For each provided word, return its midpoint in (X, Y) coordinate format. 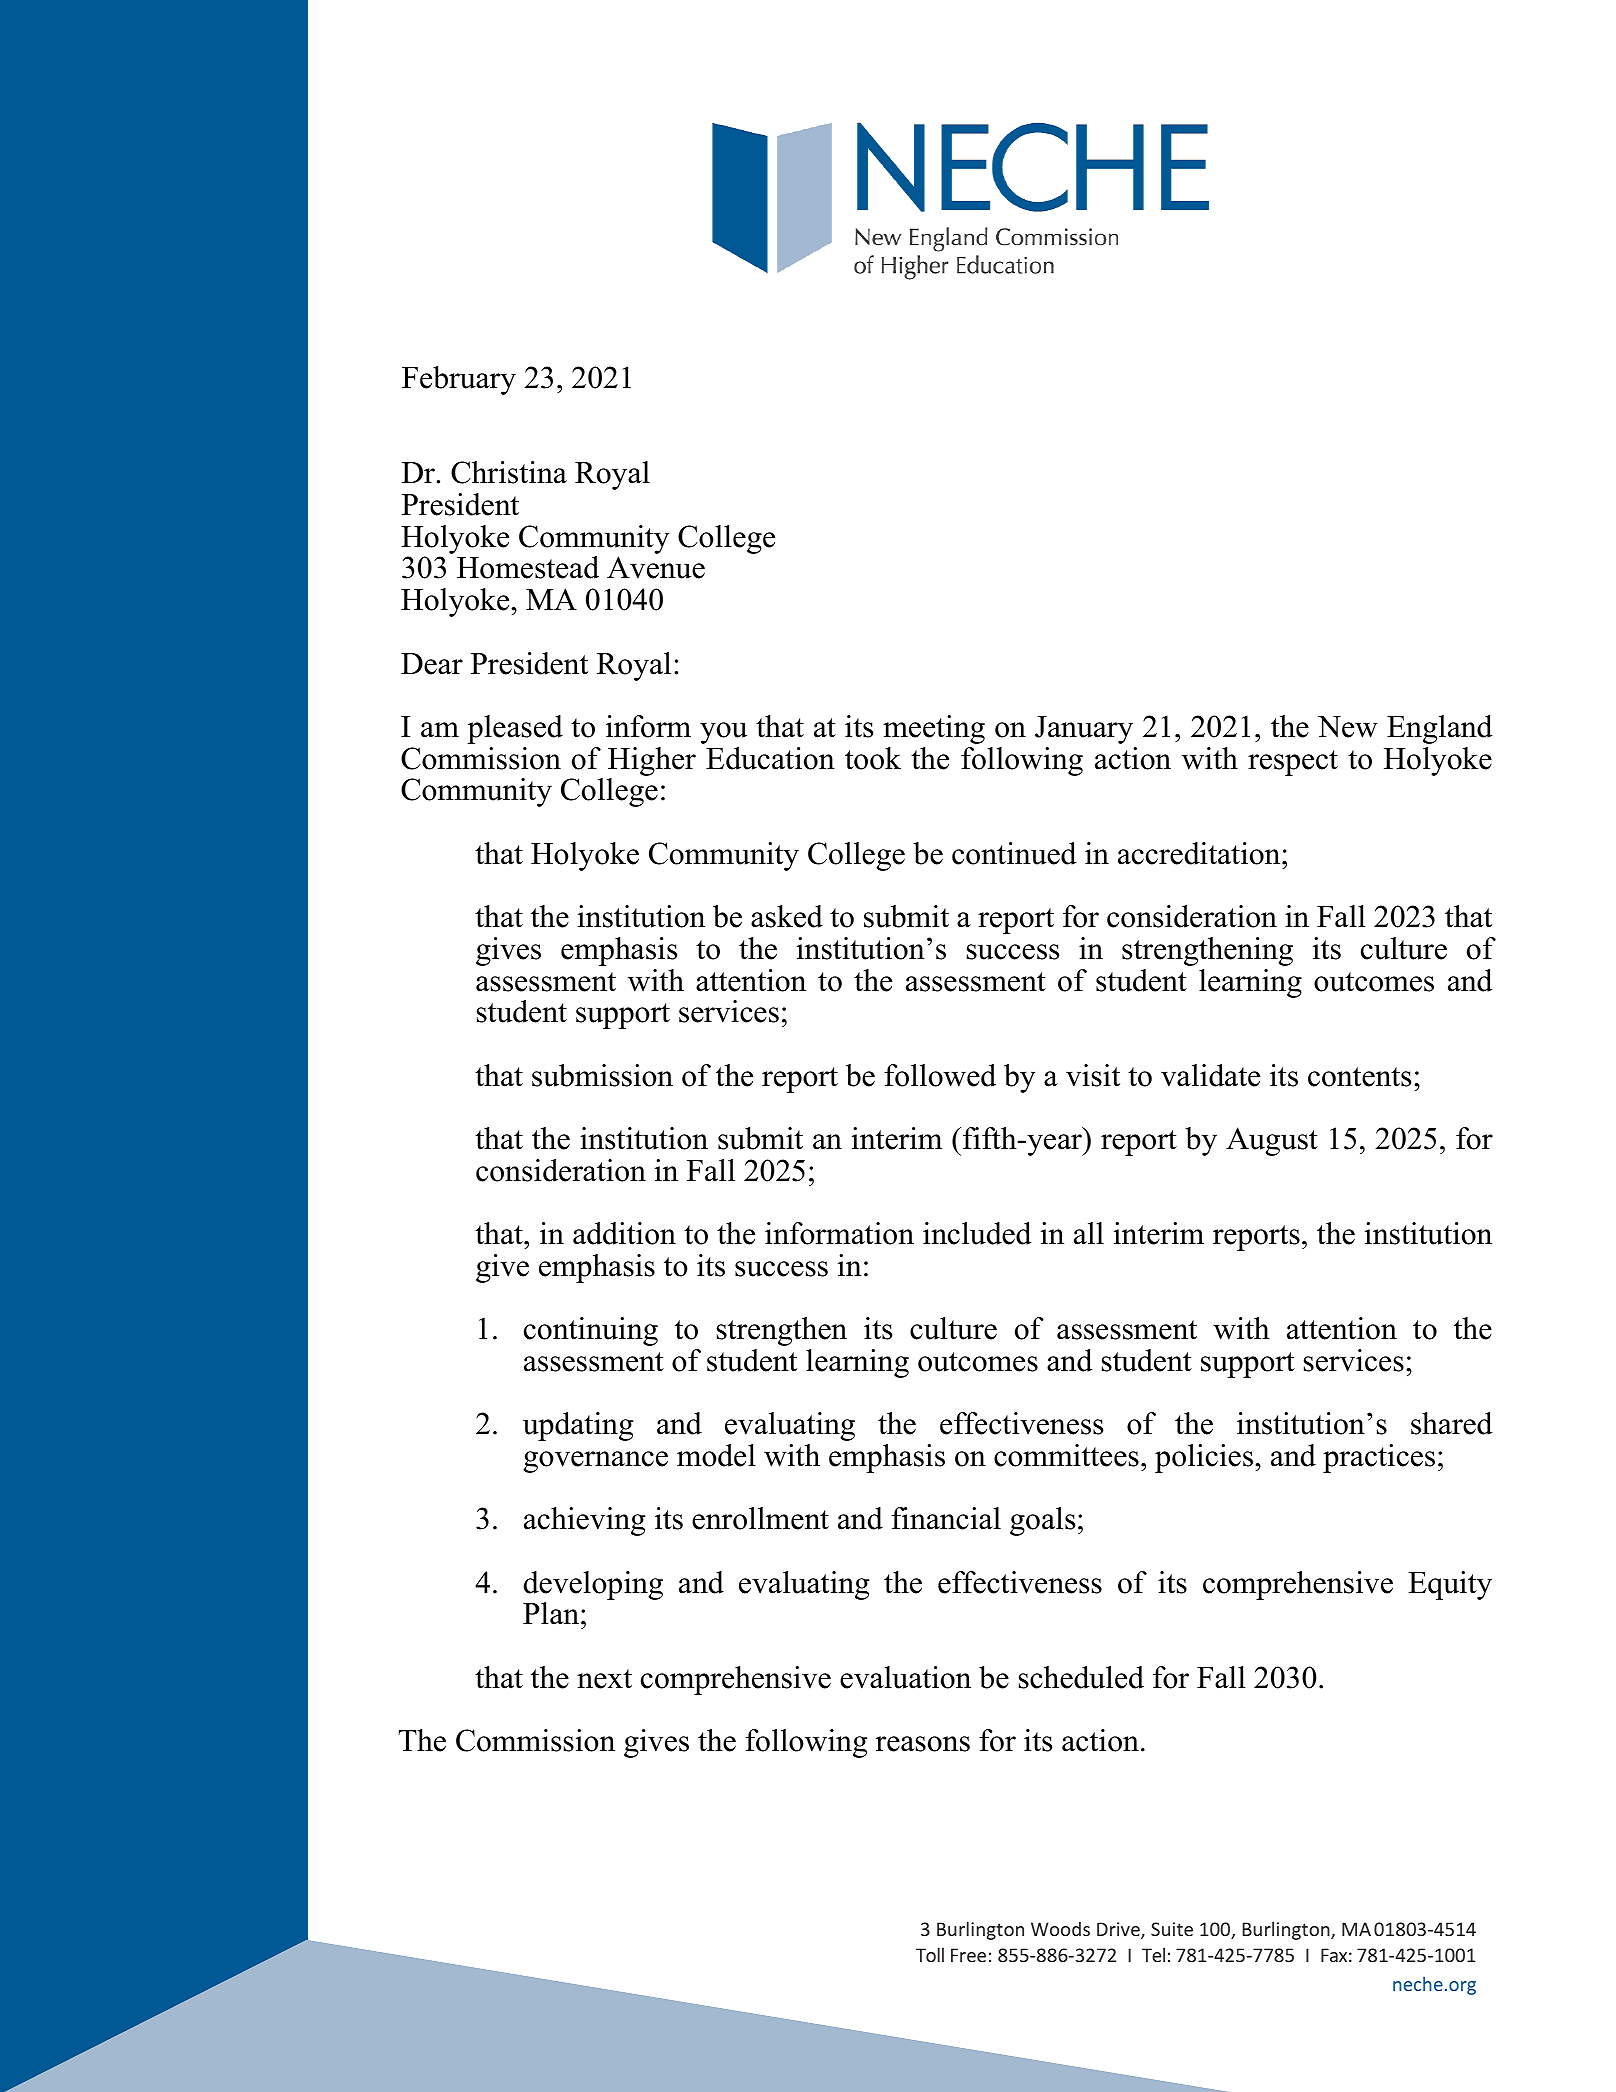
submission (602, 1075)
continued (1014, 853)
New (1348, 727)
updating (578, 1426)
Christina (509, 472)
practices (1379, 1458)
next (604, 1679)
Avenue (656, 567)
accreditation (1200, 853)
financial (946, 1518)
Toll (930, 1954)
